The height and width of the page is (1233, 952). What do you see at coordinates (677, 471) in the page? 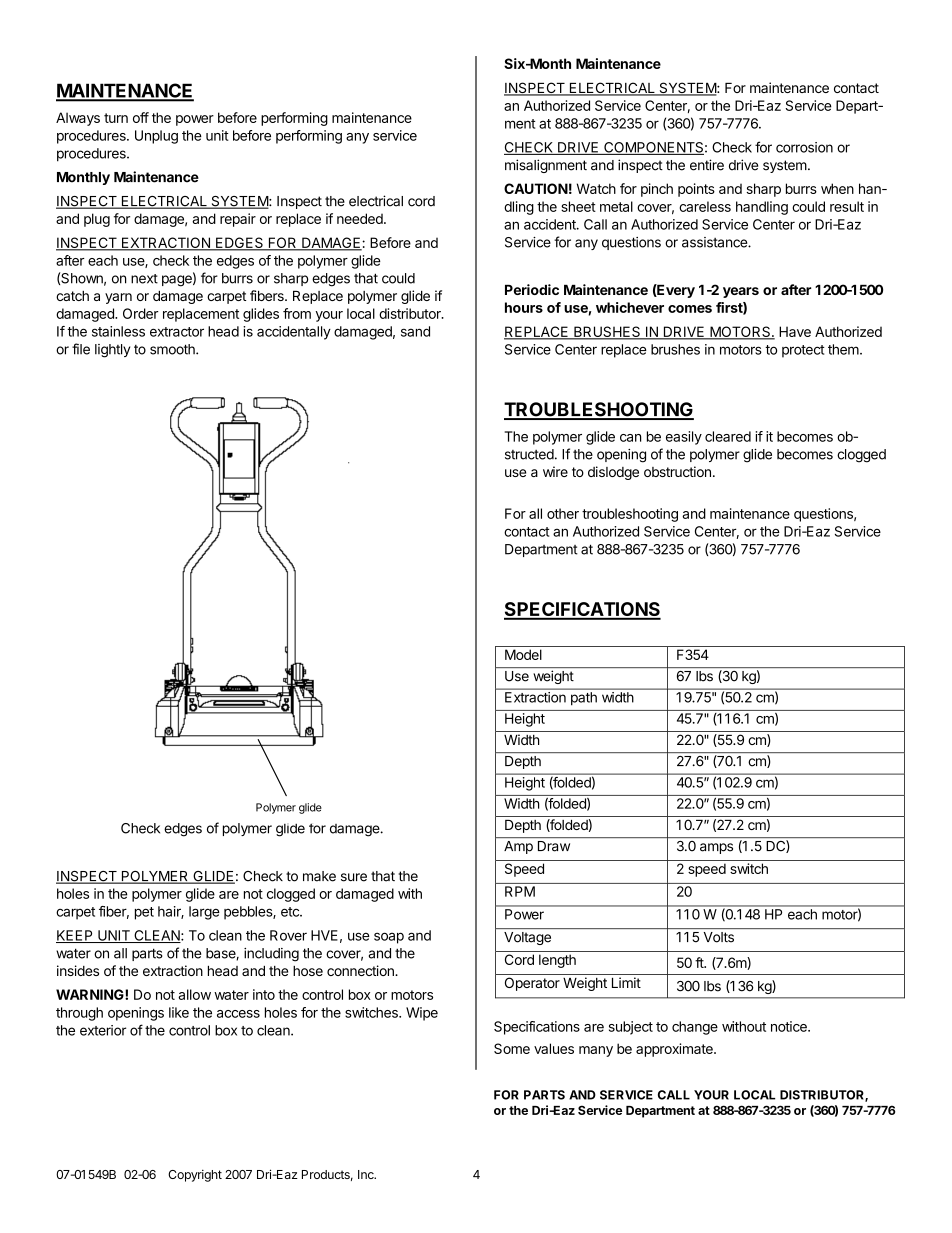
I see `obstruction` at bounding box center [677, 471].
